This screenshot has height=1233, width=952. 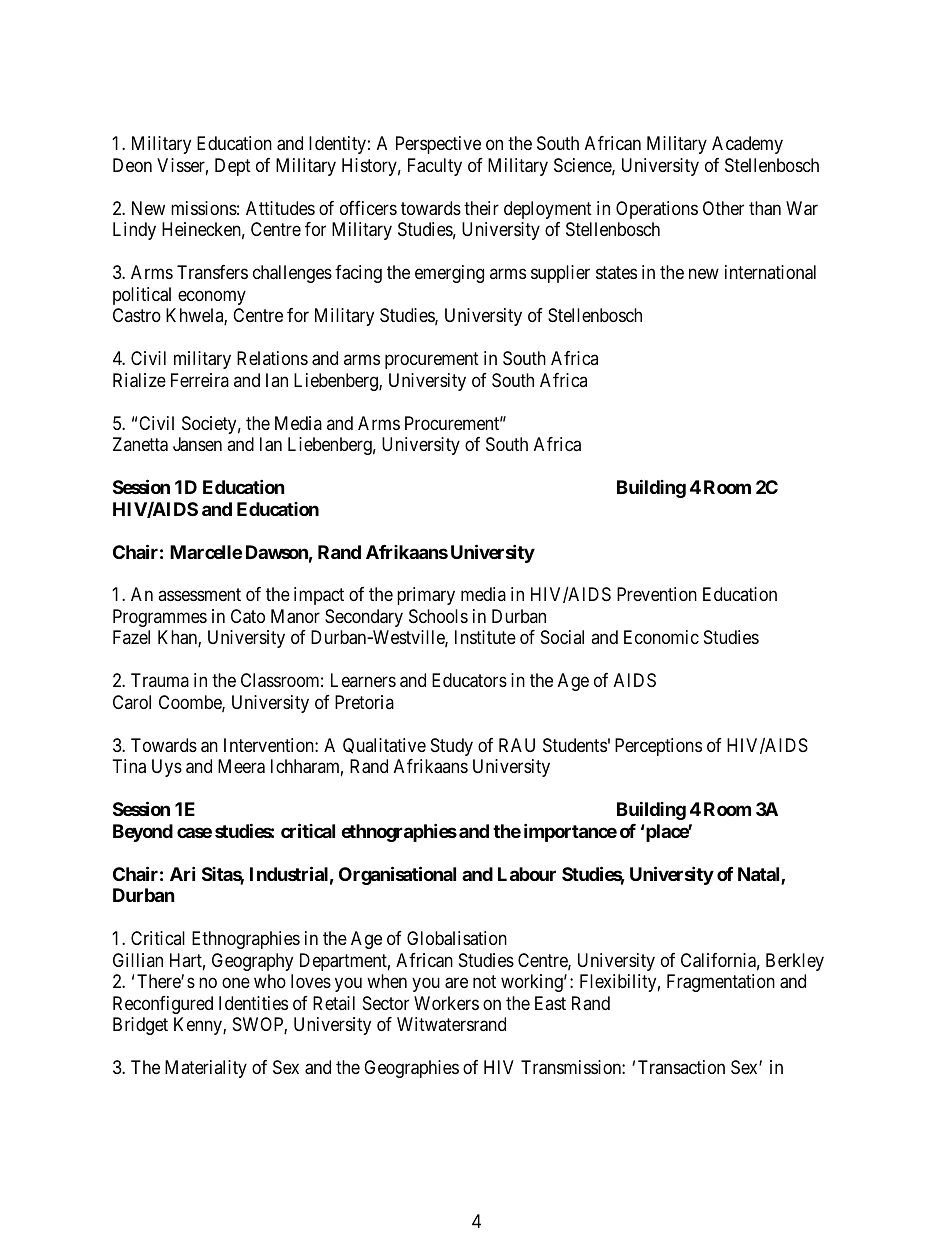 What do you see at coordinates (449, 274) in the screenshot?
I see `emerging` at bounding box center [449, 274].
